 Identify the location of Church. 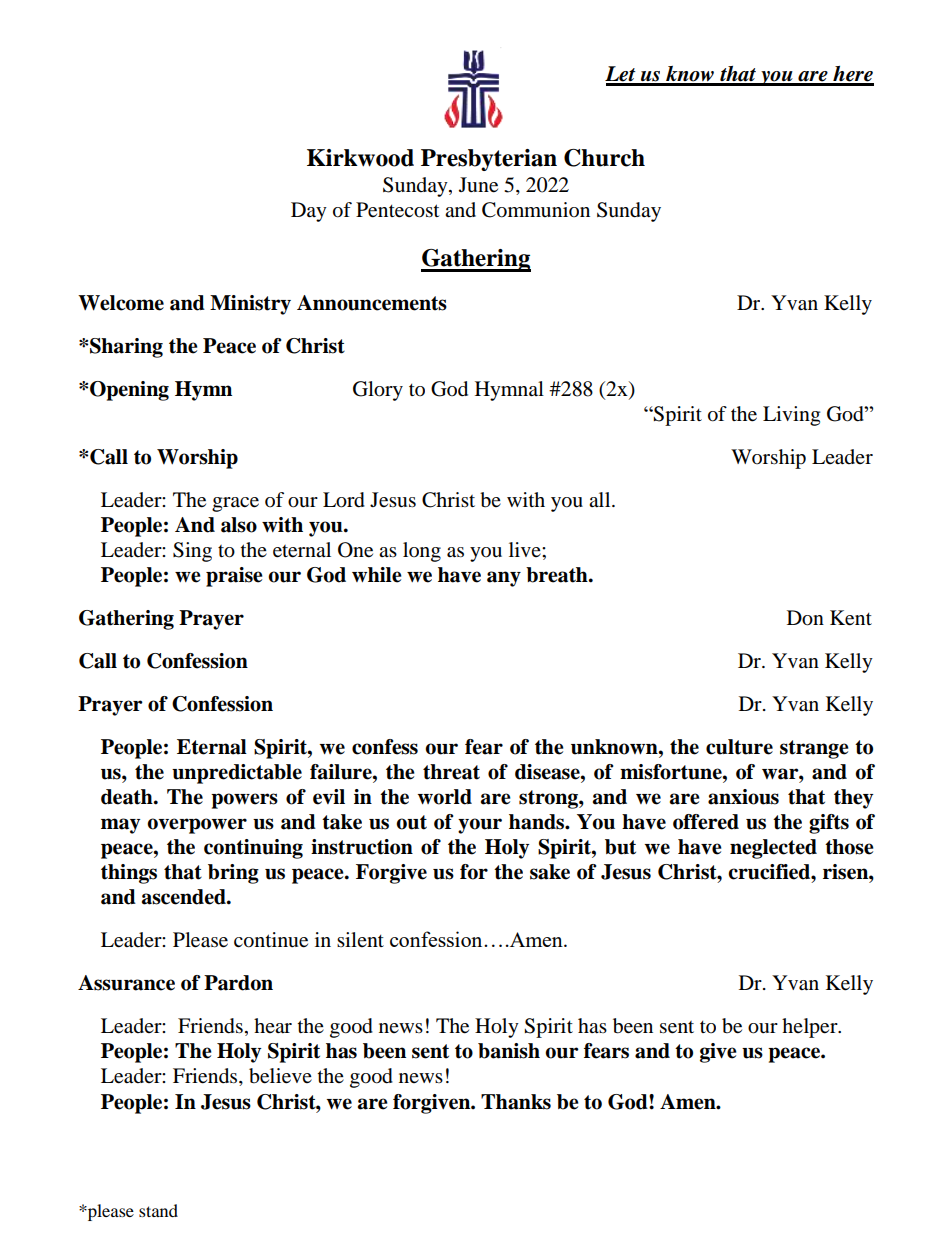
(604, 158).
